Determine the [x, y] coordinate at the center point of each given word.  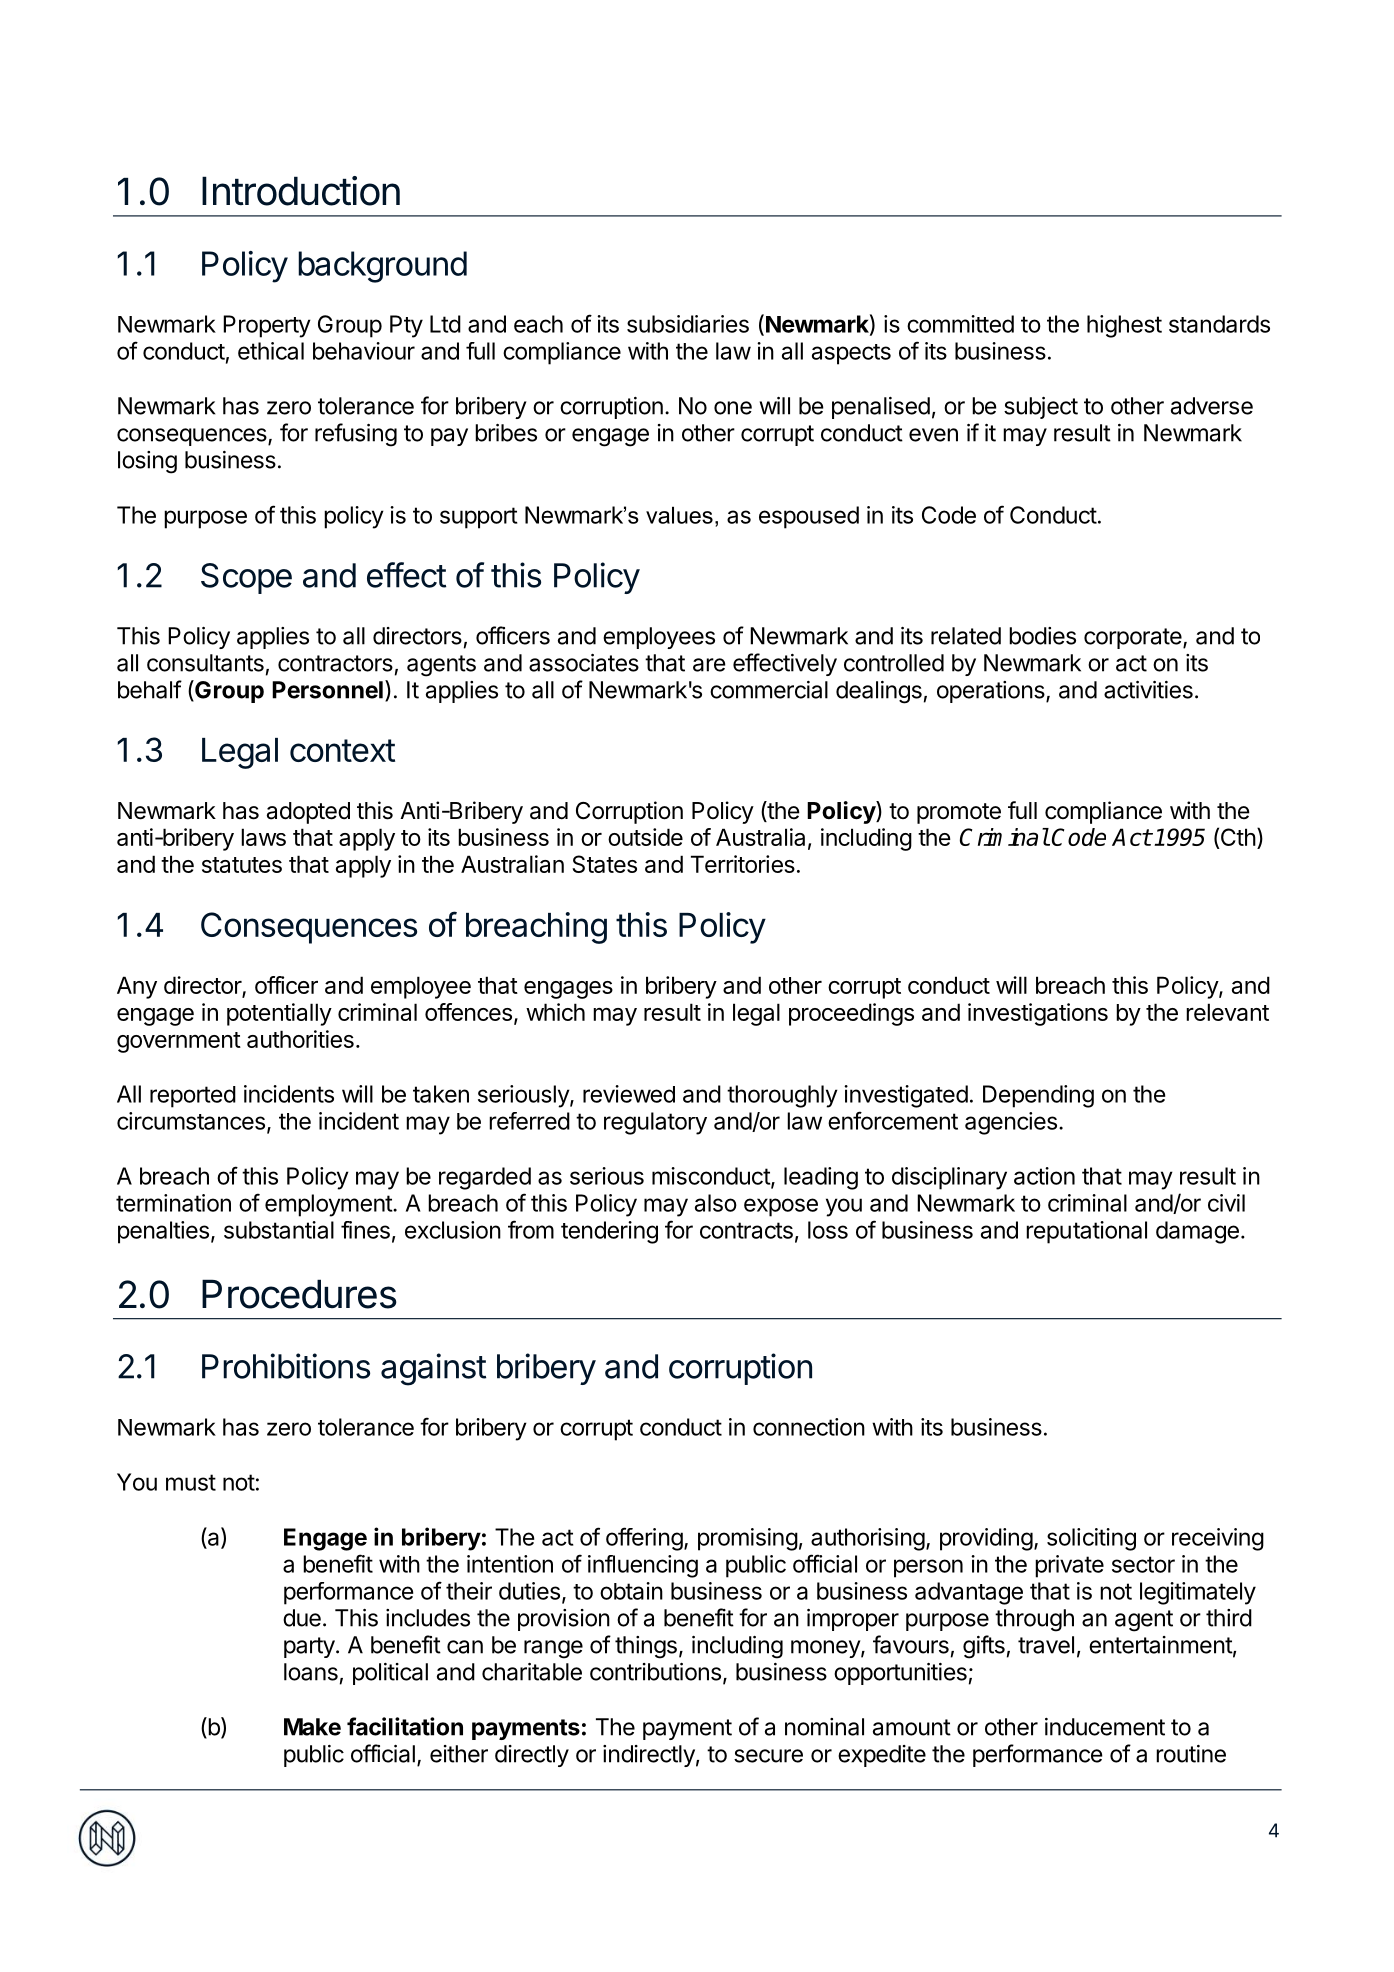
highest [1124, 326]
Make [312, 1727]
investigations [1038, 1014]
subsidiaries [688, 324]
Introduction [301, 191]
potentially [279, 1014]
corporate [1134, 638]
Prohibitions [286, 1366]
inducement [1105, 1727]
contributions [655, 1672]
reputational [1086, 1232]
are [709, 665]
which [555, 1012]
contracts [746, 1230]
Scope [246, 578]
